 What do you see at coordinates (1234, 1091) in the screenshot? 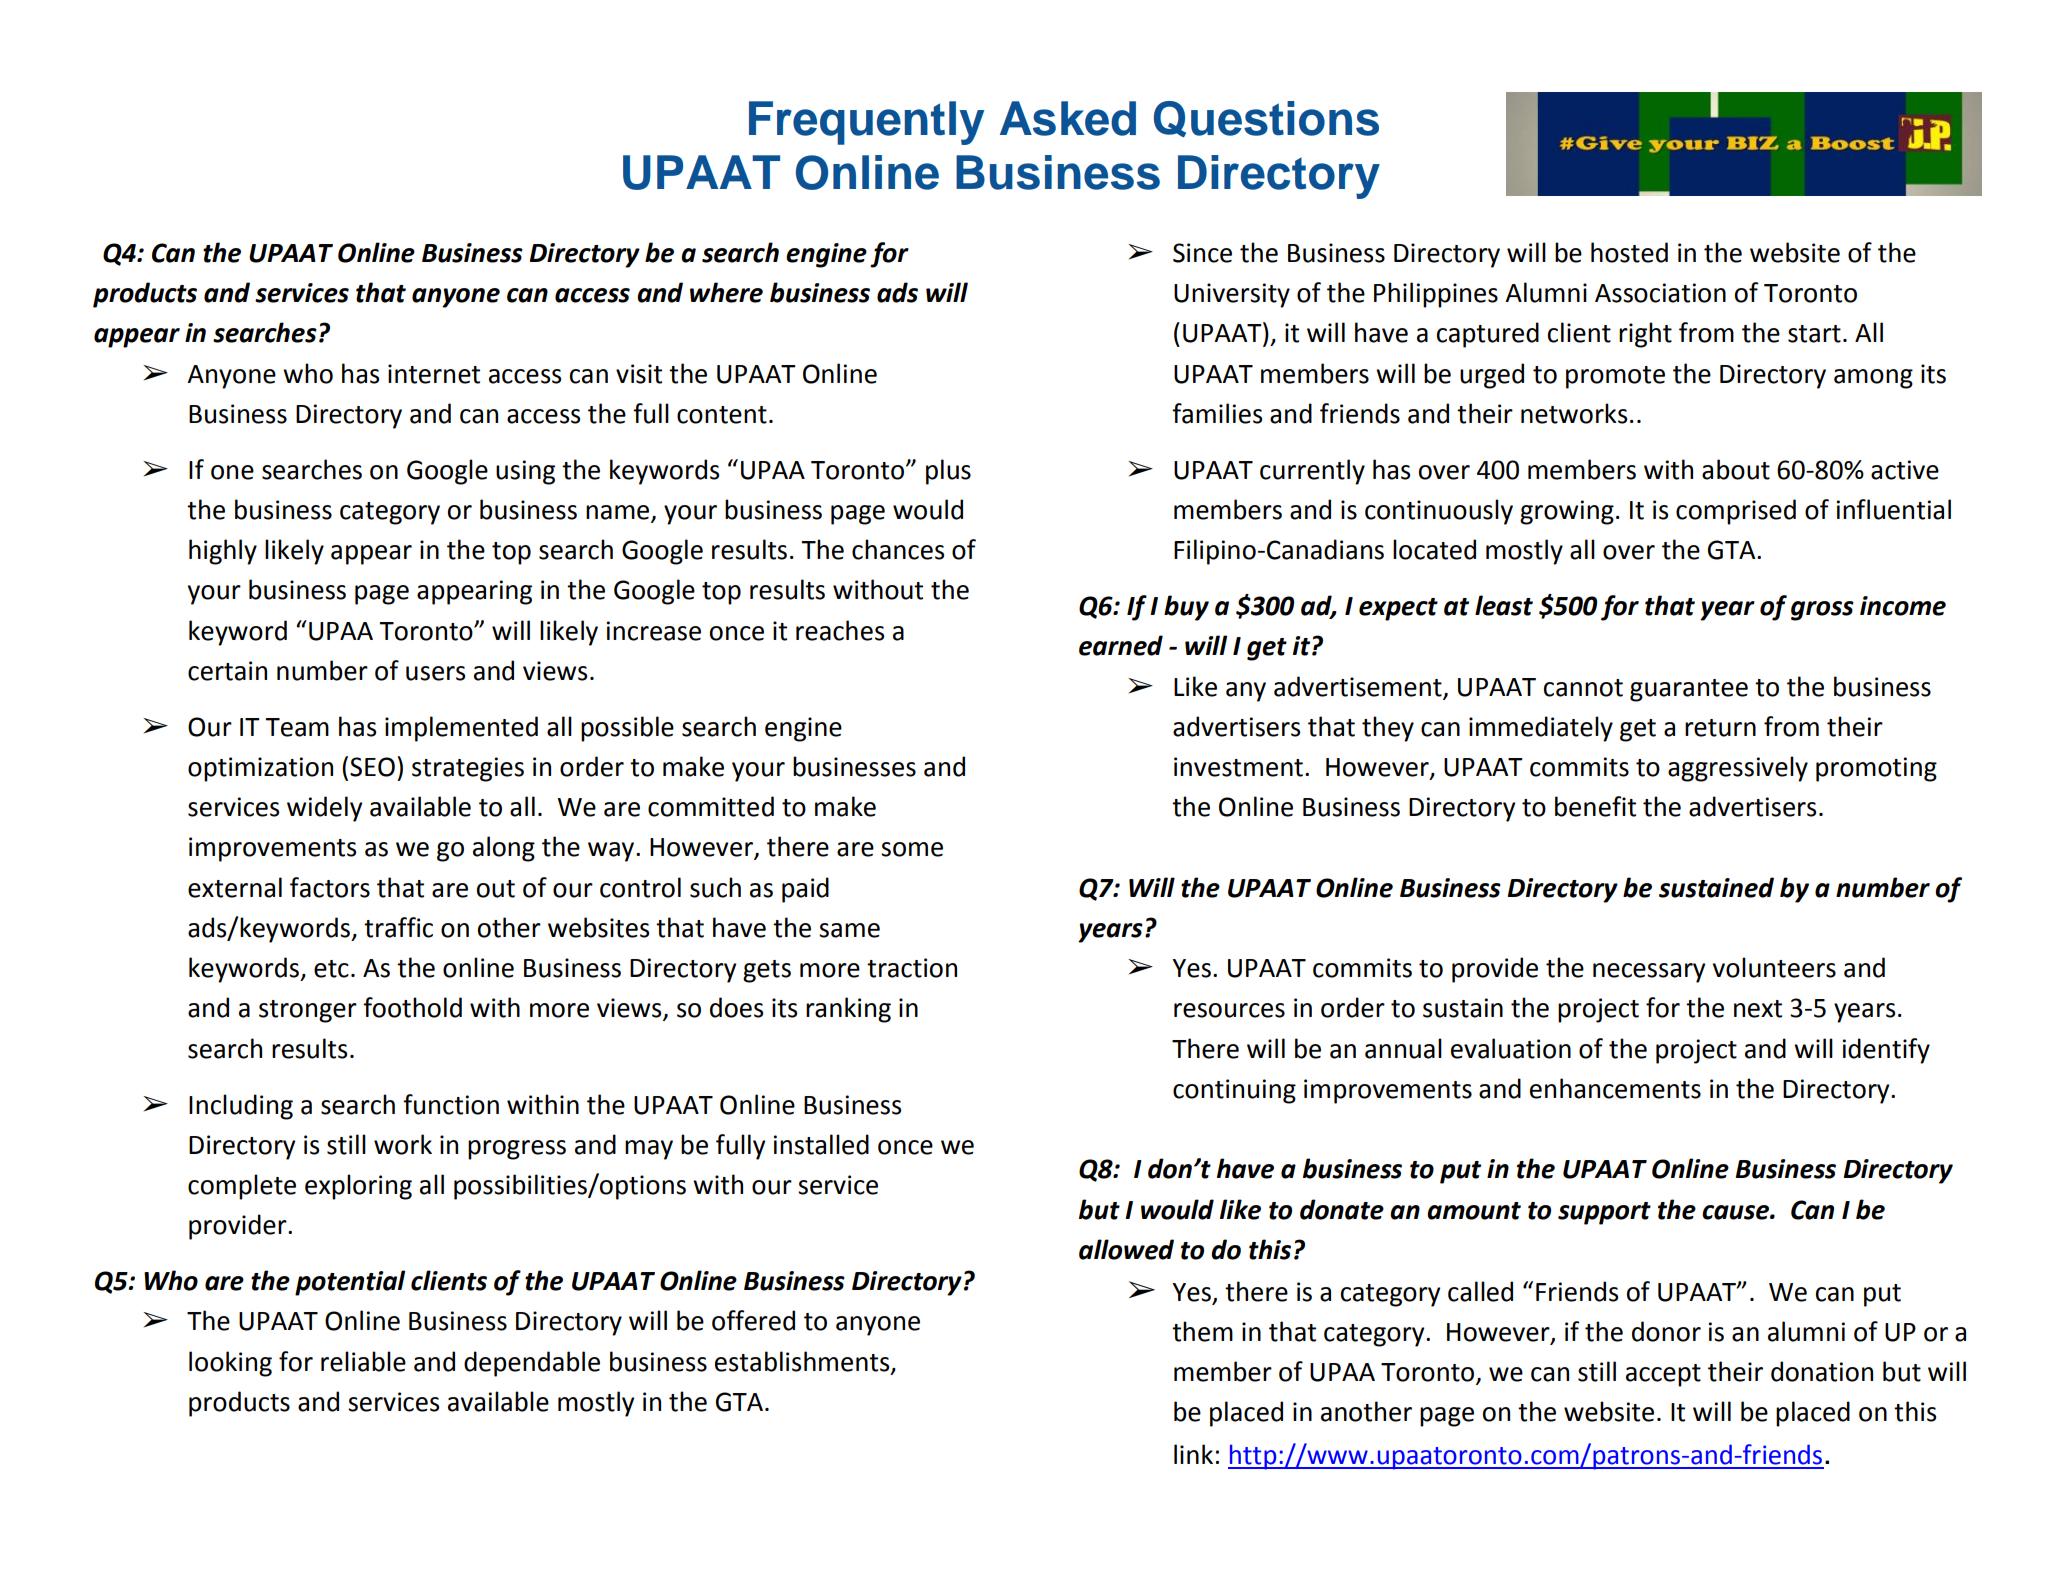
I see `continuing` at bounding box center [1234, 1091].
